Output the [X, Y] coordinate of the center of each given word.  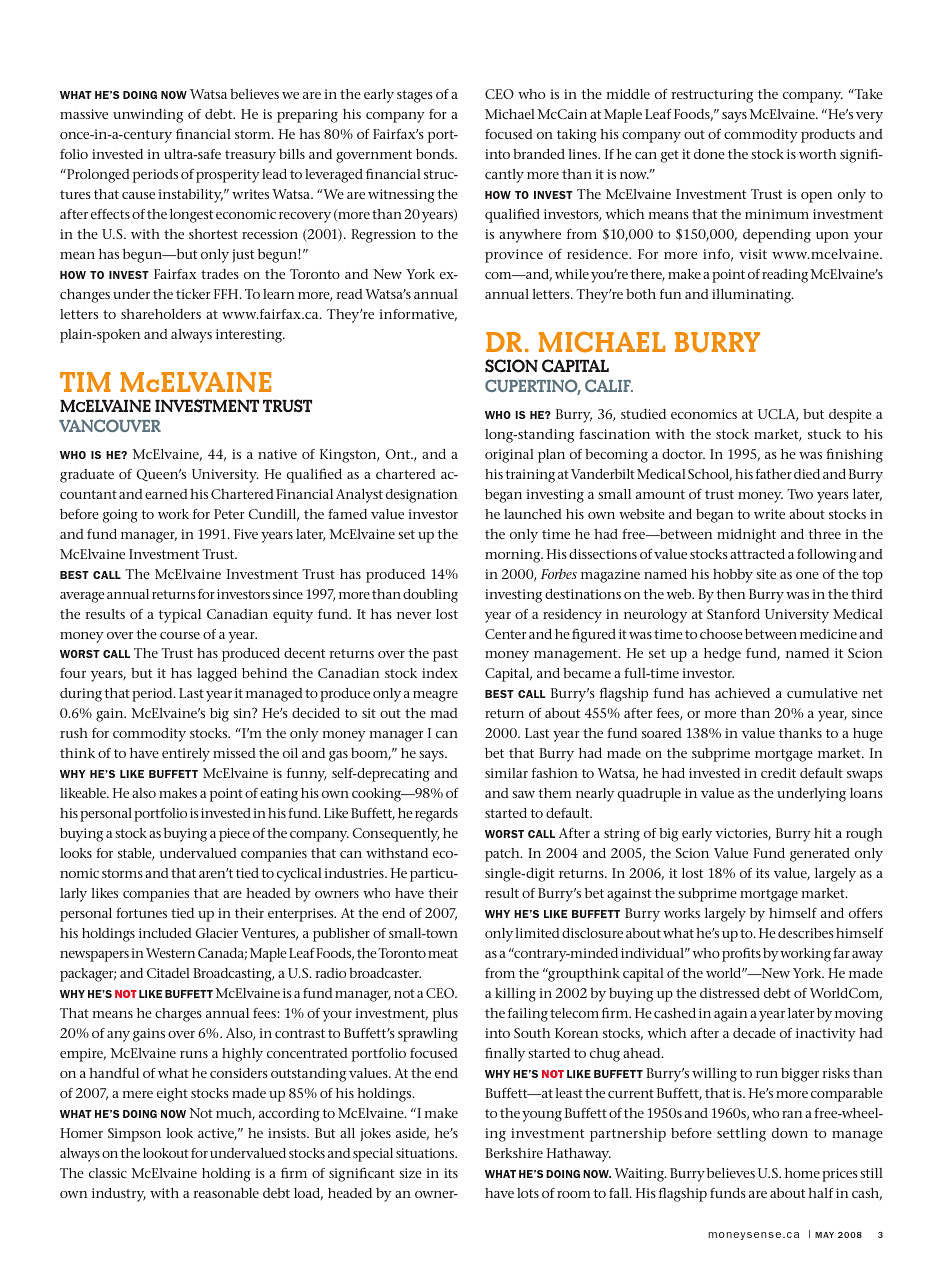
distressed [730, 993]
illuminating [753, 296]
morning [514, 556]
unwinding [148, 116]
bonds [436, 154]
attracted [757, 554]
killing [515, 995]
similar [506, 773]
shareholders [161, 314]
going [120, 516]
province [514, 256]
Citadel [168, 973]
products [828, 136]
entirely [186, 755]
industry [119, 1195]
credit [778, 773]
